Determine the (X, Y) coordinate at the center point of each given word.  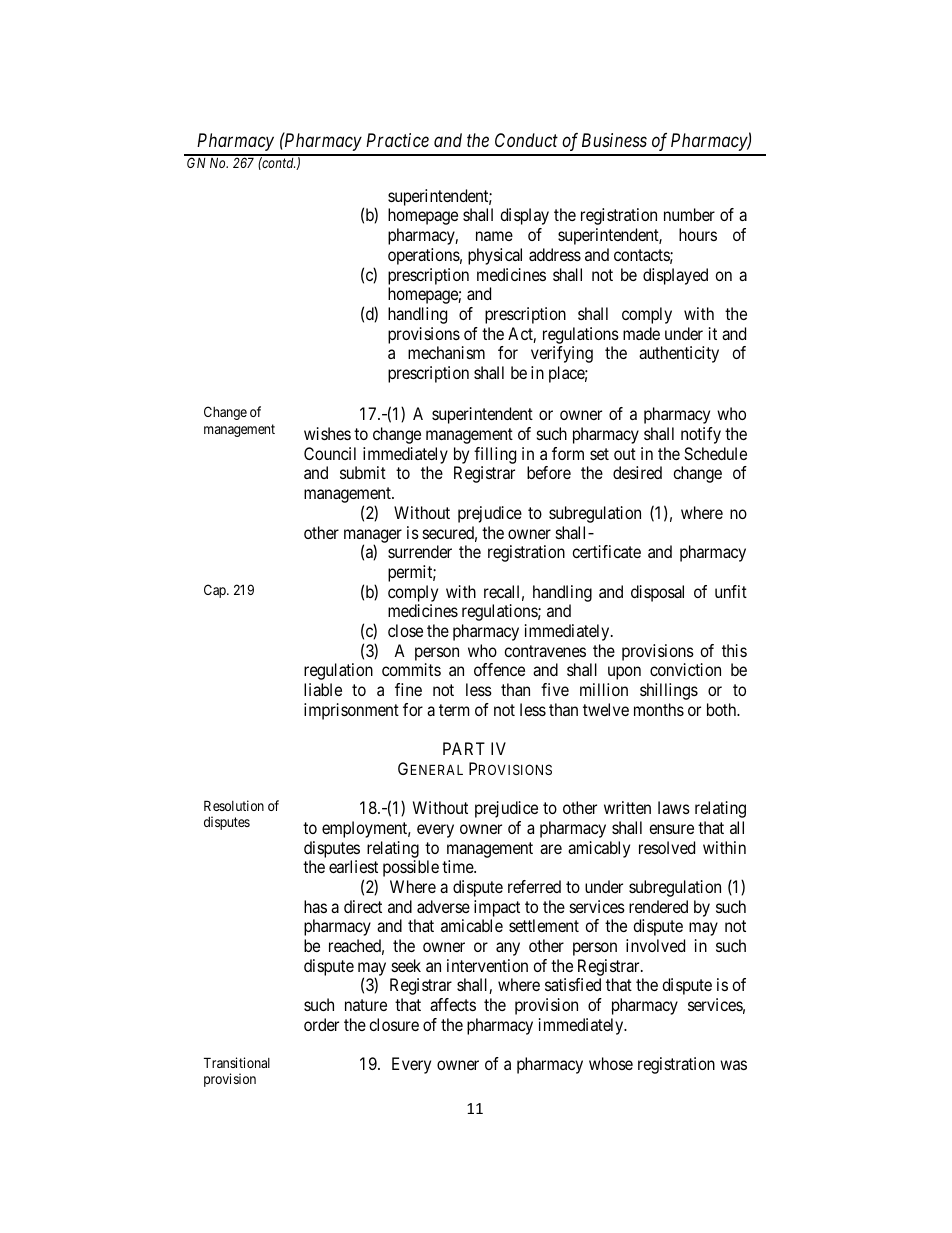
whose (611, 1063)
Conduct (526, 140)
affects (453, 1004)
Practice (397, 140)
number (689, 214)
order (321, 1024)
